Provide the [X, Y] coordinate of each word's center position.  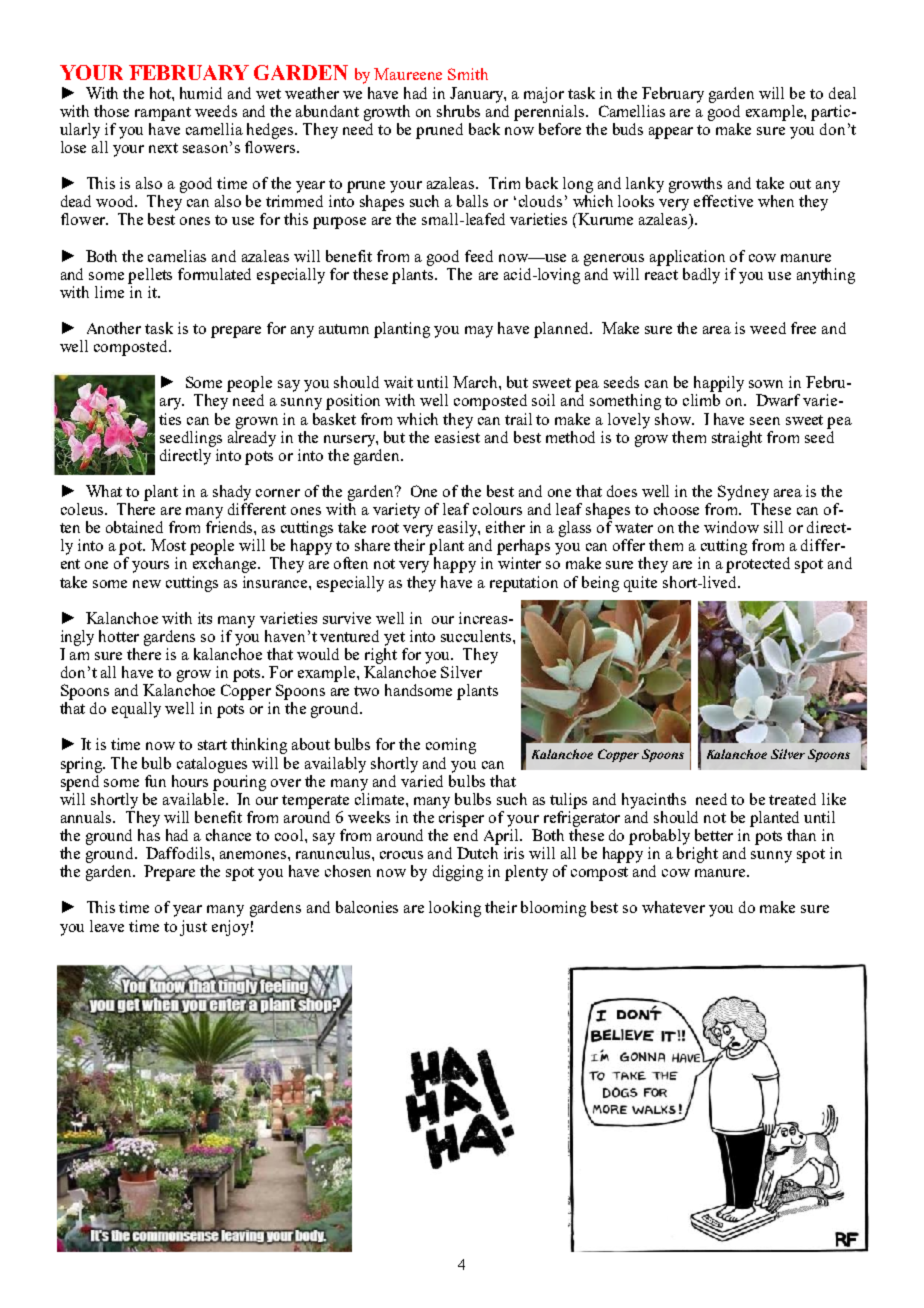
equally [136, 710]
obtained [134, 527]
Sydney [743, 493]
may [479, 332]
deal [842, 93]
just [193, 928]
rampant [163, 114]
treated [792, 799]
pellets [150, 276]
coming [451, 746]
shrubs [458, 111]
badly [701, 276]
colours [497, 509]
